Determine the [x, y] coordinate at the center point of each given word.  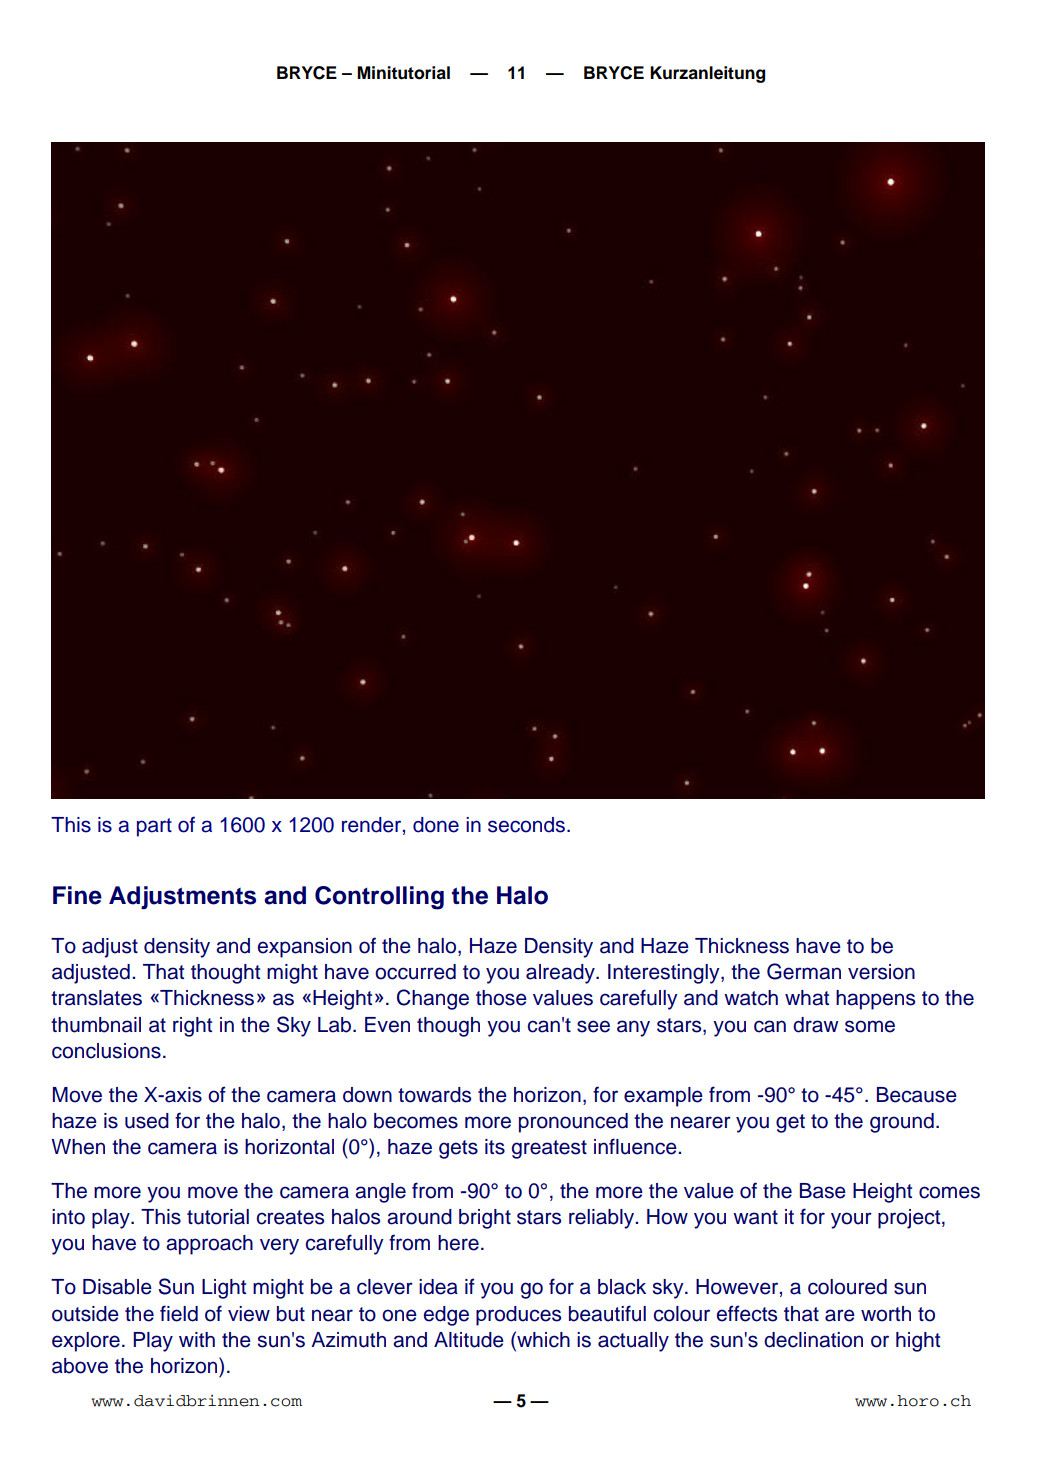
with [197, 1339]
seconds [526, 825]
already [561, 974]
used [147, 1121]
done [436, 825]
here [458, 1243]
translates [96, 998]
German [804, 971]
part [154, 827]
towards [434, 1095]
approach [209, 1245]
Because [917, 1095]
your [851, 1220]
